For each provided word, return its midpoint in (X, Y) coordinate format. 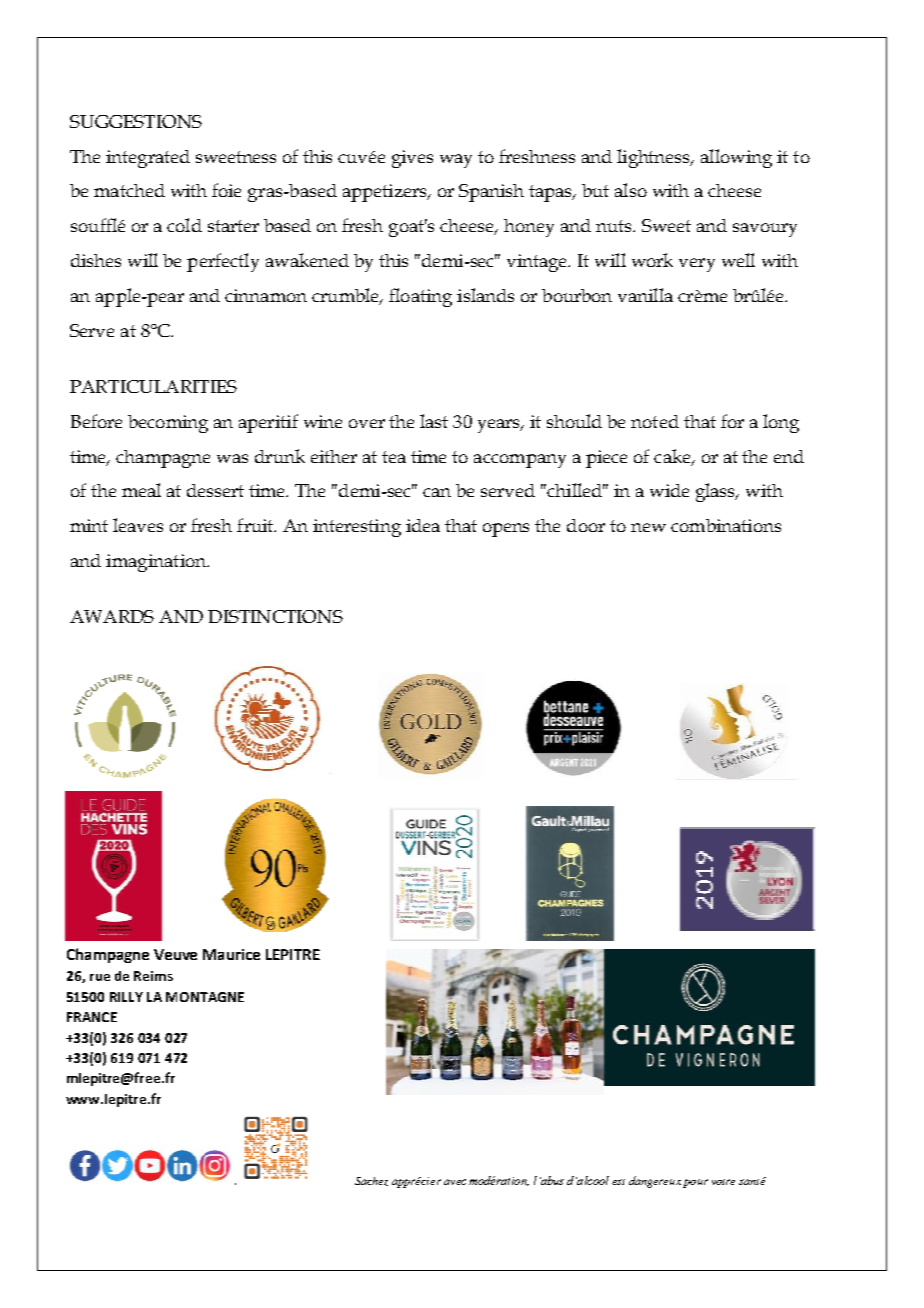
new (648, 527)
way (456, 161)
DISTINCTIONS (275, 616)
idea (423, 525)
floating (420, 297)
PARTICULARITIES (153, 386)
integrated (148, 159)
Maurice (231, 954)
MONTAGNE (205, 997)
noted (655, 421)
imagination (157, 563)
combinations (726, 525)
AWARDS (112, 616)
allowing (736, 158)
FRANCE (92, 1017)
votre (723, 1182)
